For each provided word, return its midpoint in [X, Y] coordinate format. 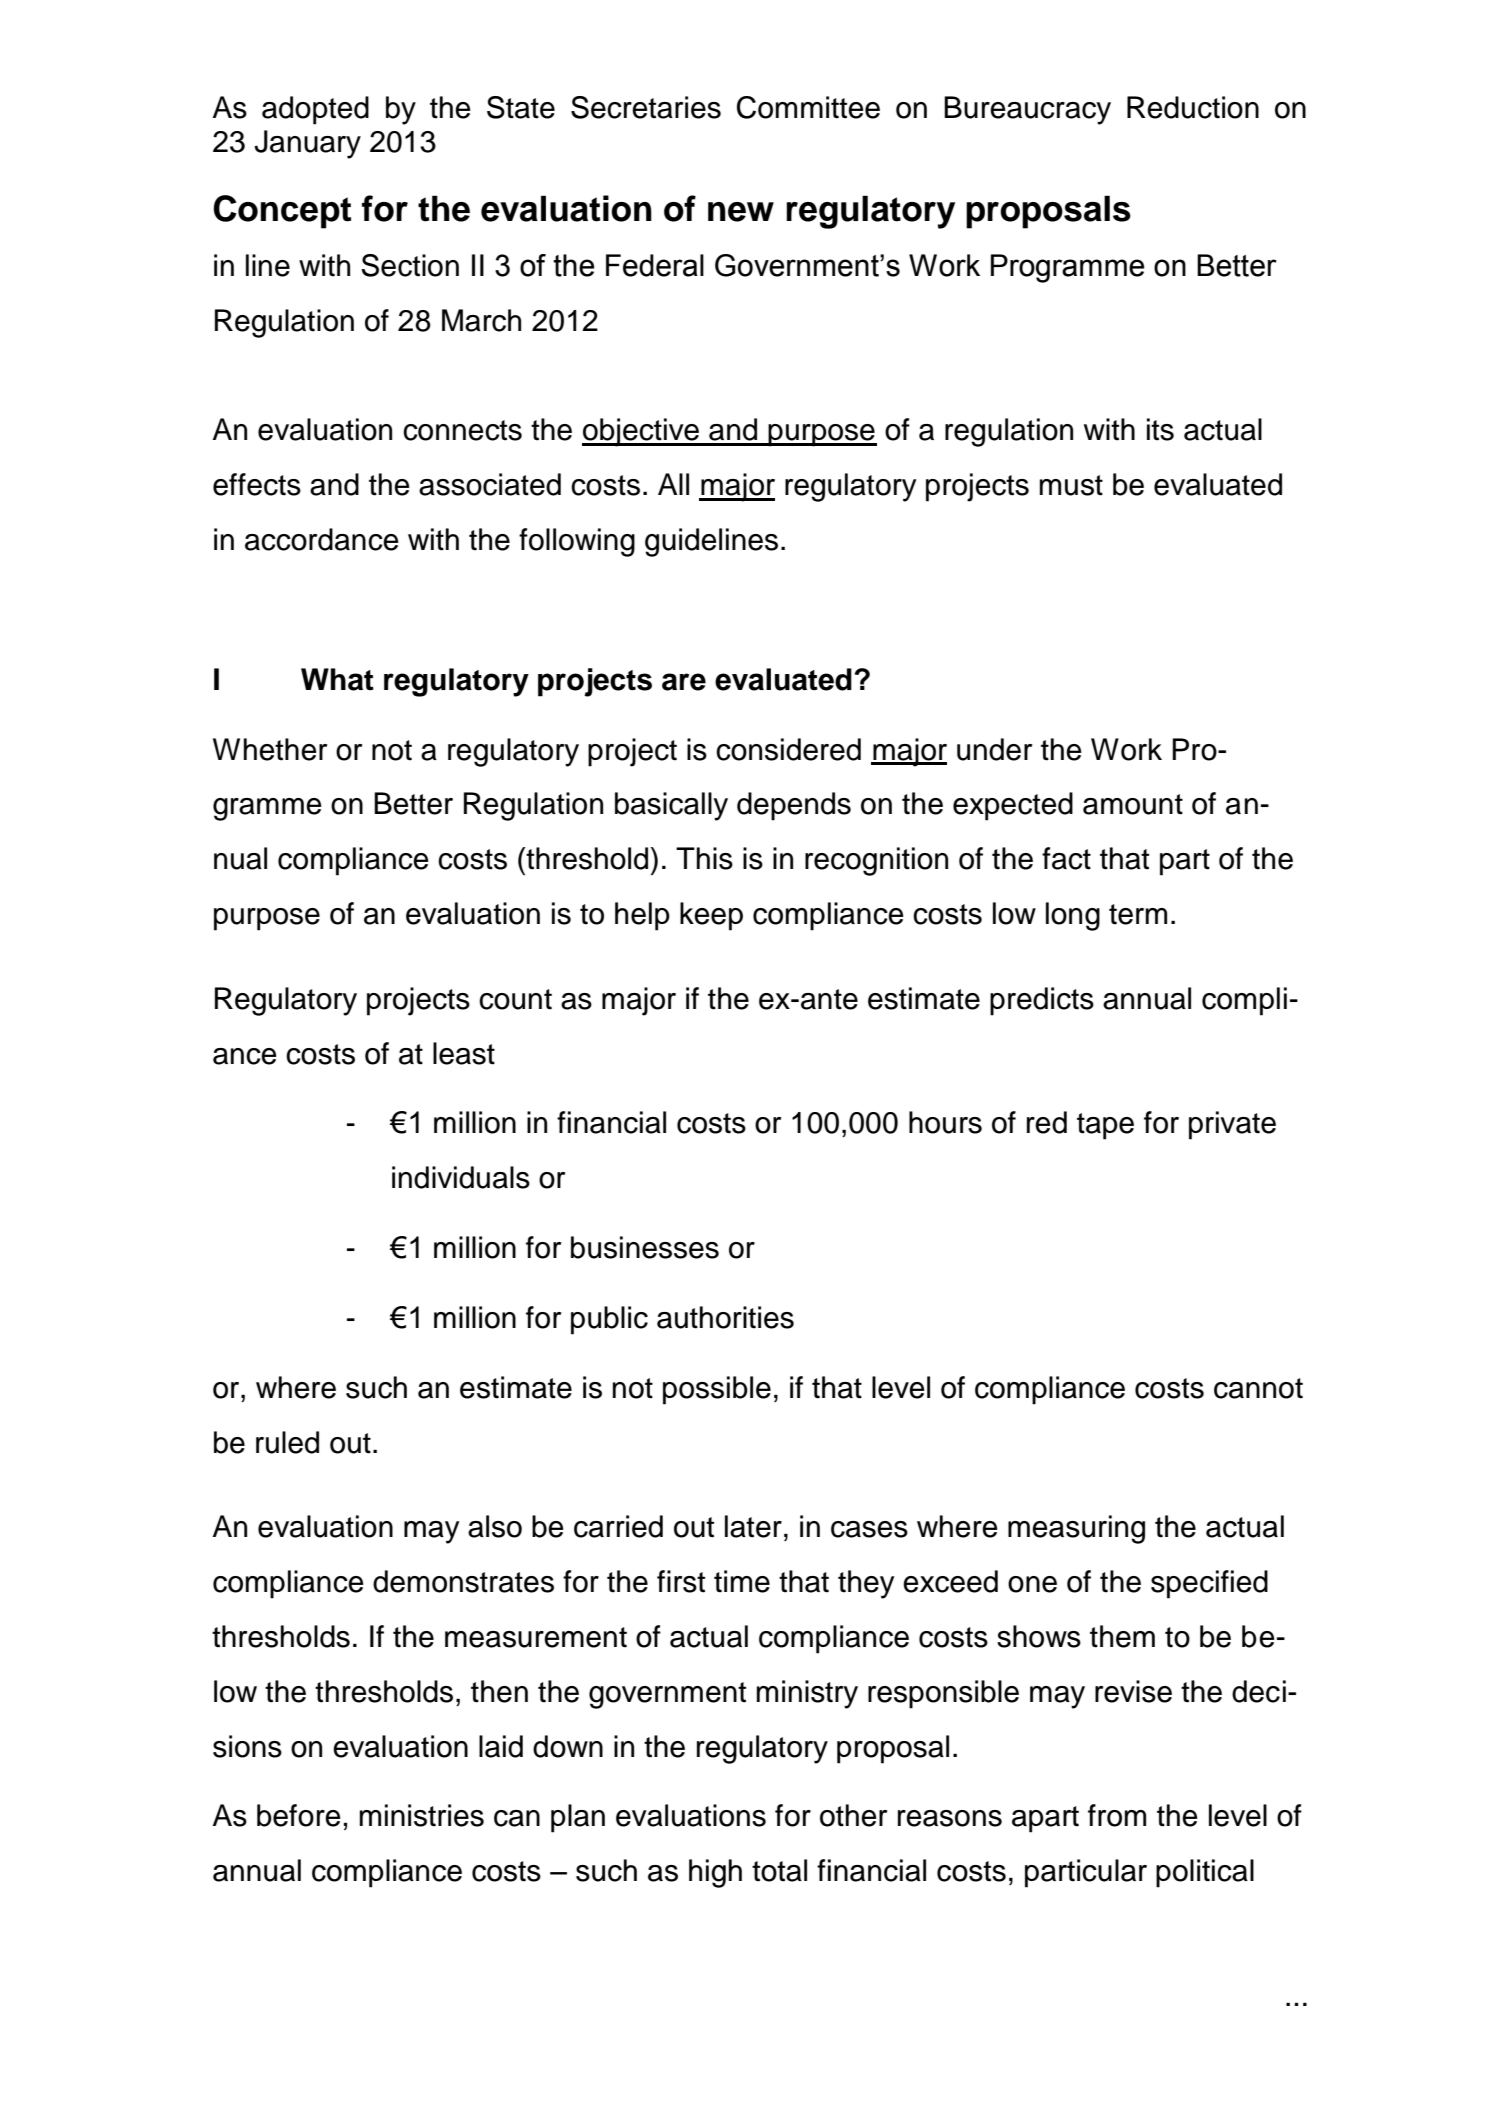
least [464, 1053]
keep [711, 916]
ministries [422, 1815]
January [307, 144]
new [741, 212]
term [1138, 914]
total [779, 1870]
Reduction [1193, 107]
